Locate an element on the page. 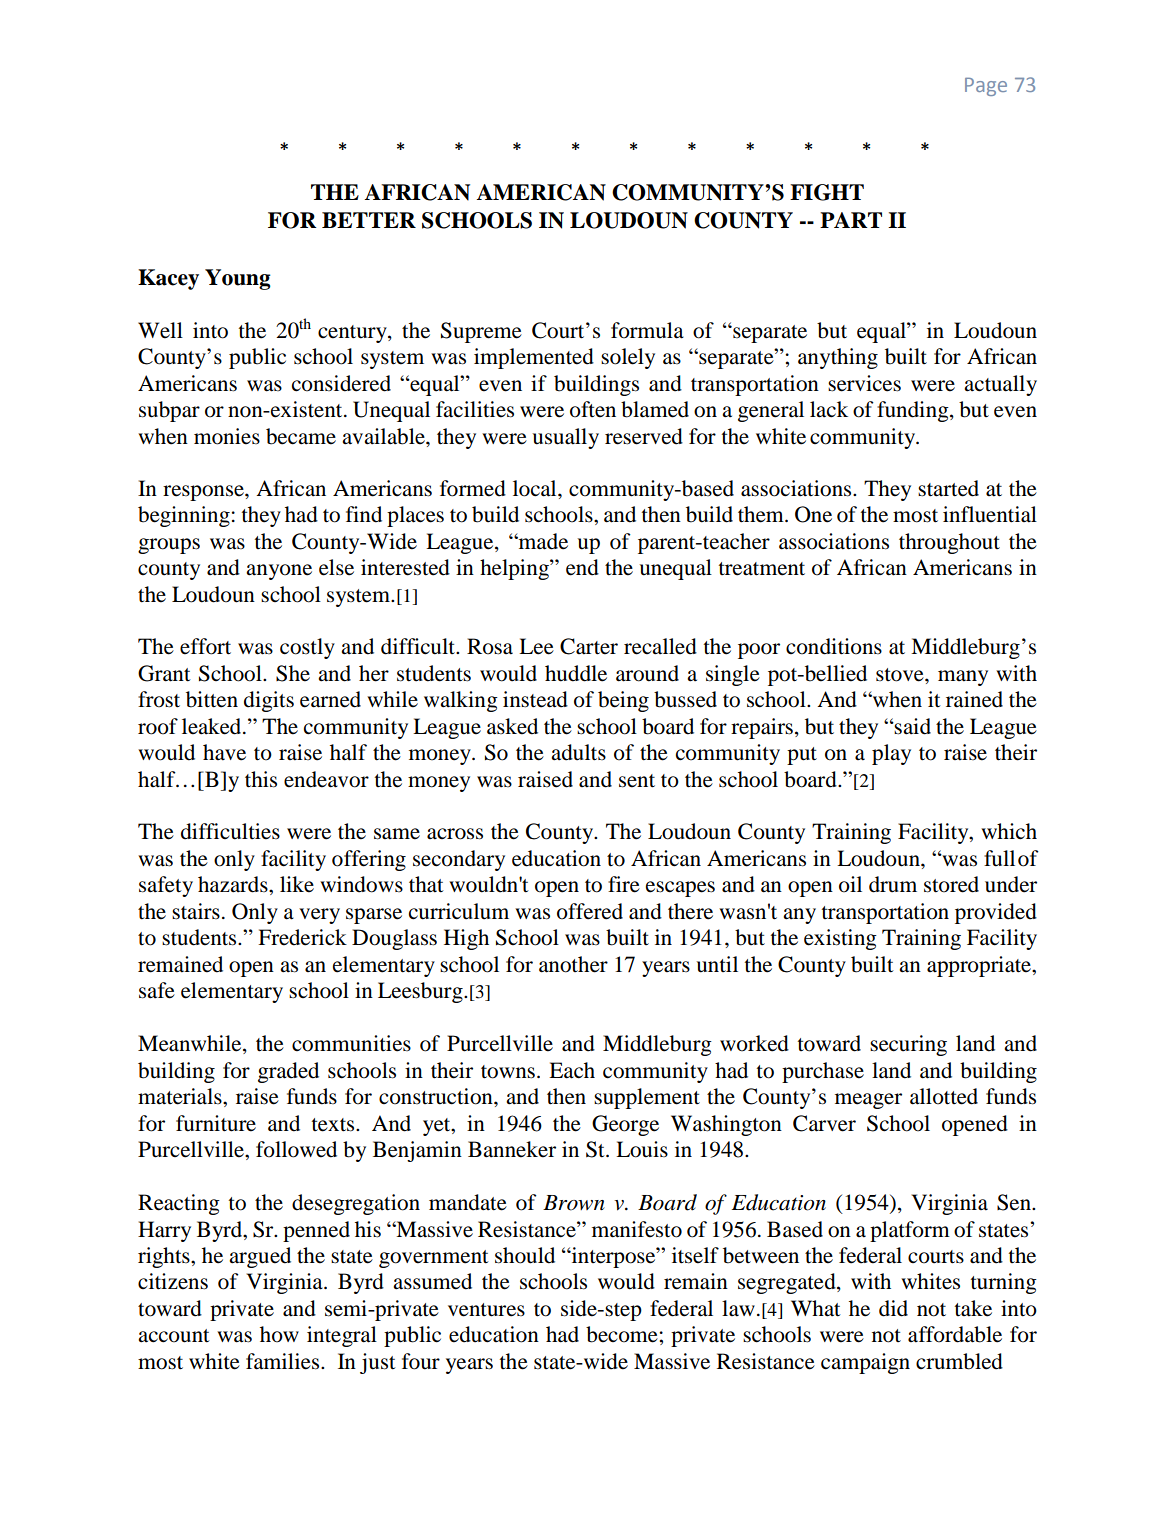 This document has width=1175, height=1521. Frederick is located at coordinates (302, 937).
